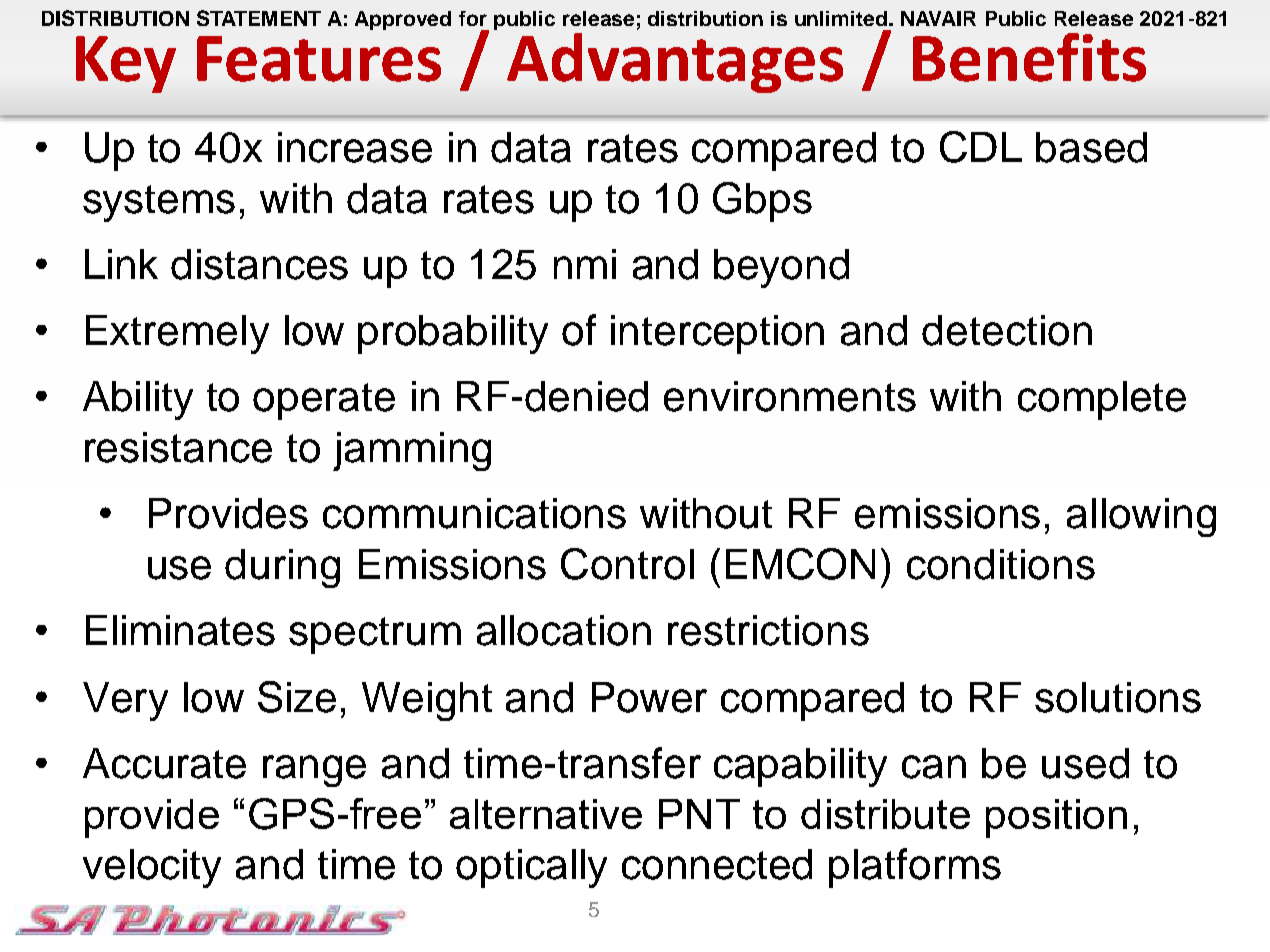 The image size is (1270, 952). Describe the element at coordinates (1001, 564) in the screenshot. I see `conditions` at that location.
